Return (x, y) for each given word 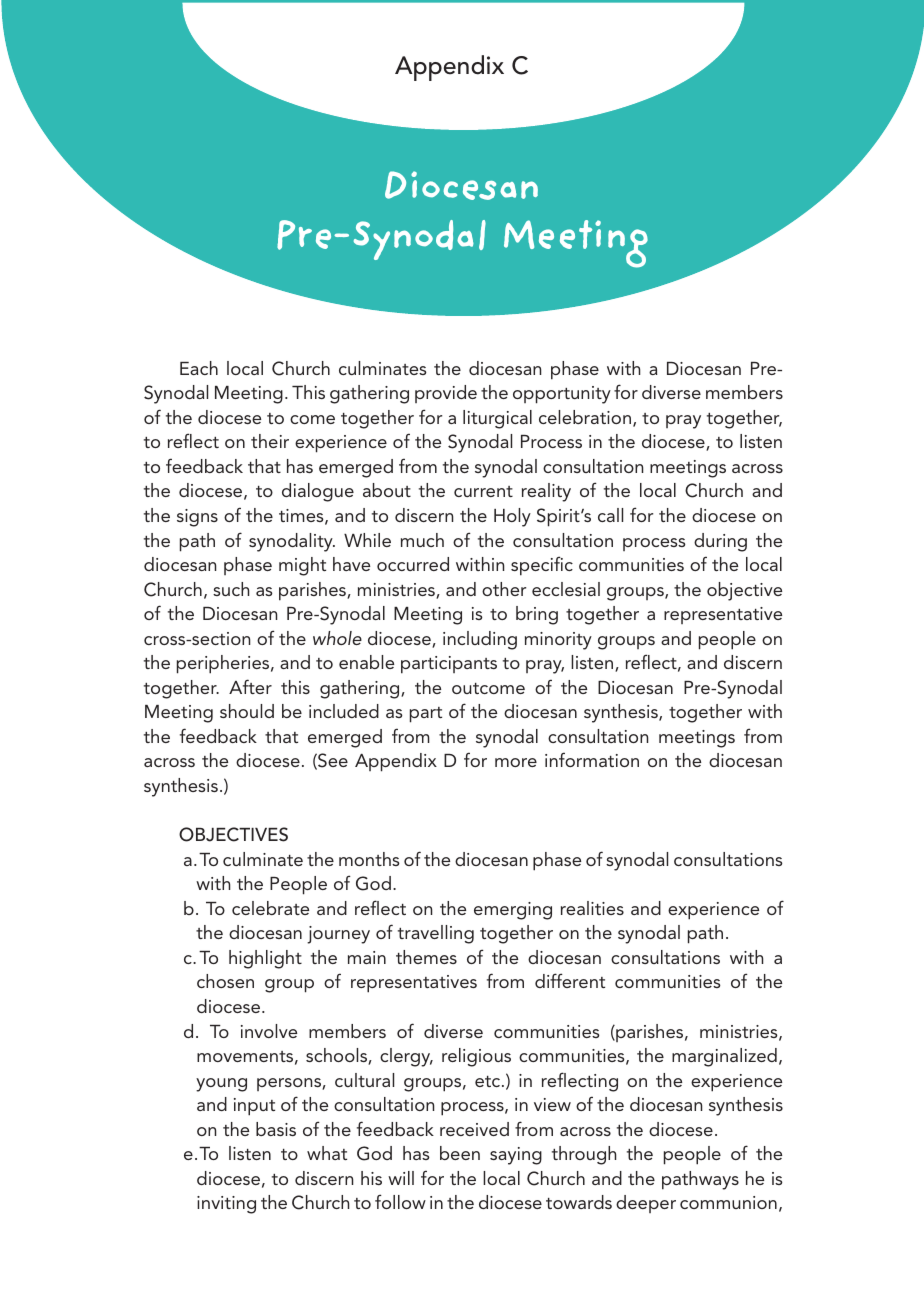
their (270, 441)
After (250, 686)
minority (558, 641)
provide (446, 394)
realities (592, 908)
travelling (436, 934)
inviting (226, 1205)
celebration (585, 417)
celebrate (270, 908)
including (480, 640)
